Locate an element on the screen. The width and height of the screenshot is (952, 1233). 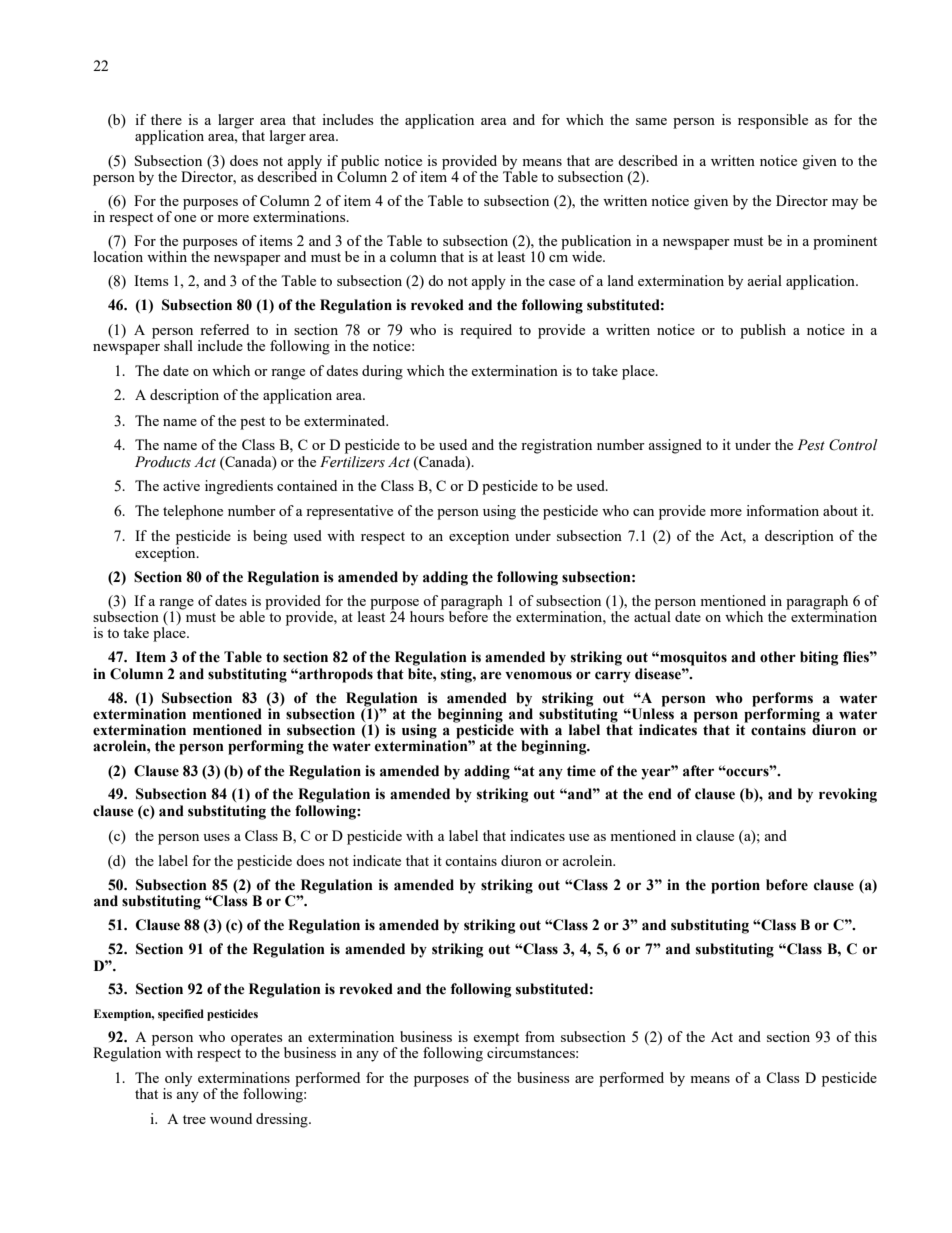
information is located at coordinates (782, 510).
